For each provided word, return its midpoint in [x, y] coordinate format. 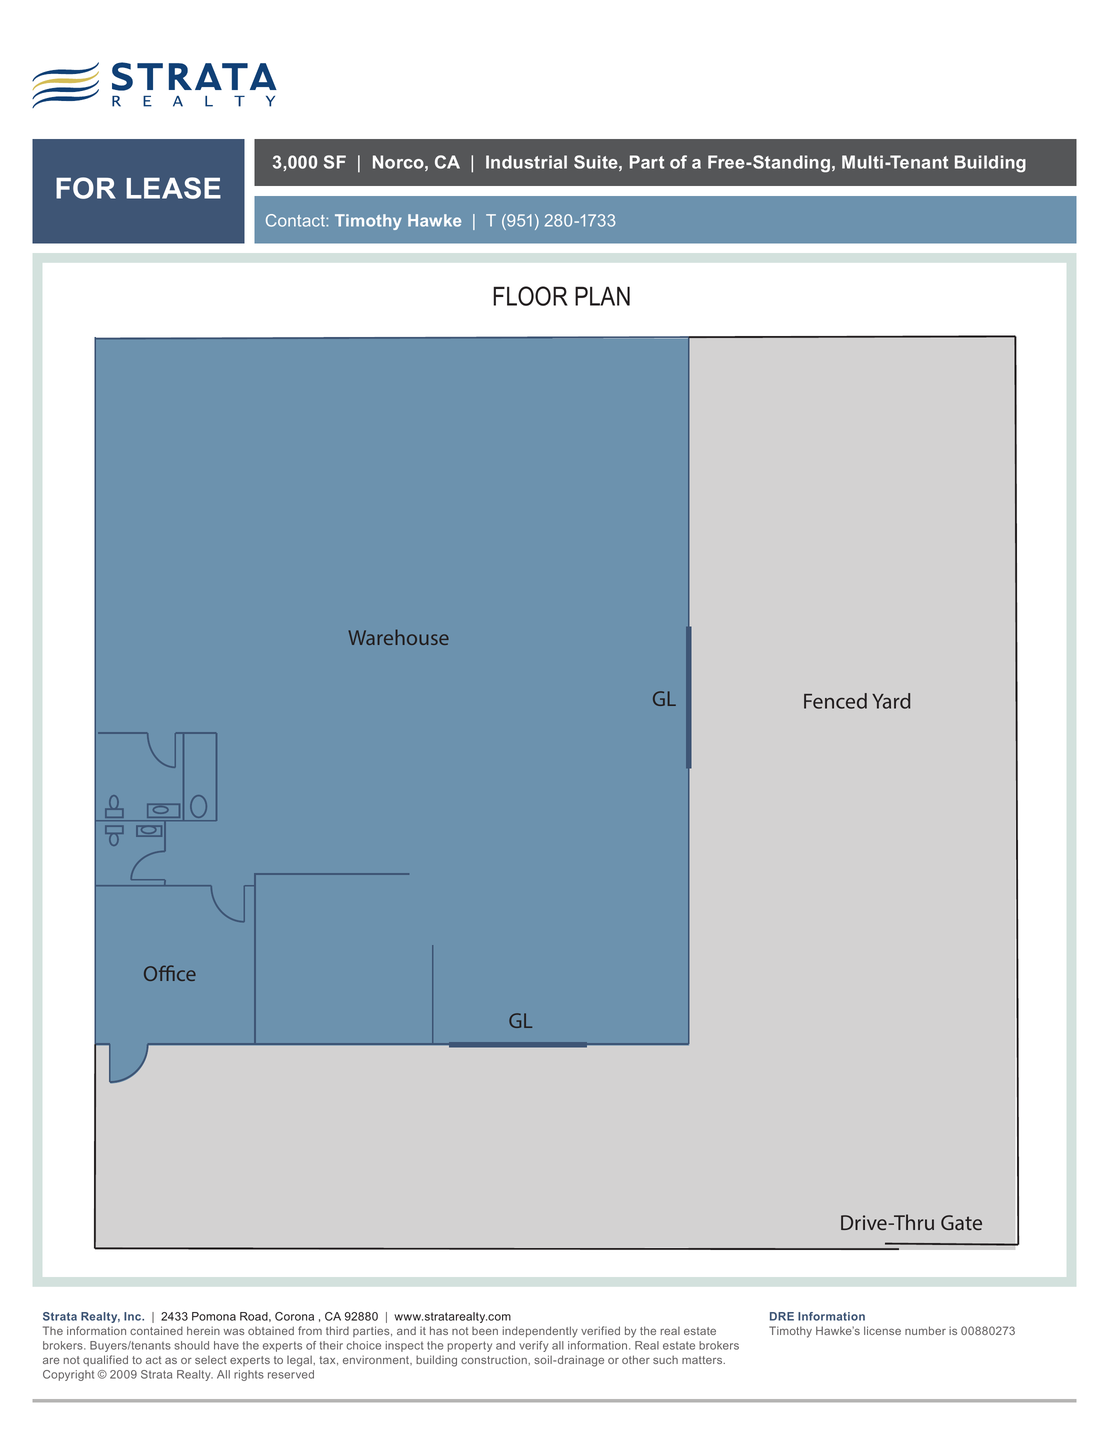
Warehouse [399, 637]
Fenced [835, 701]
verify [533, 1346]
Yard [891, 701]
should [192, 1345]
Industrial [526, 162]
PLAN [602, 296]
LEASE [173, 188]
